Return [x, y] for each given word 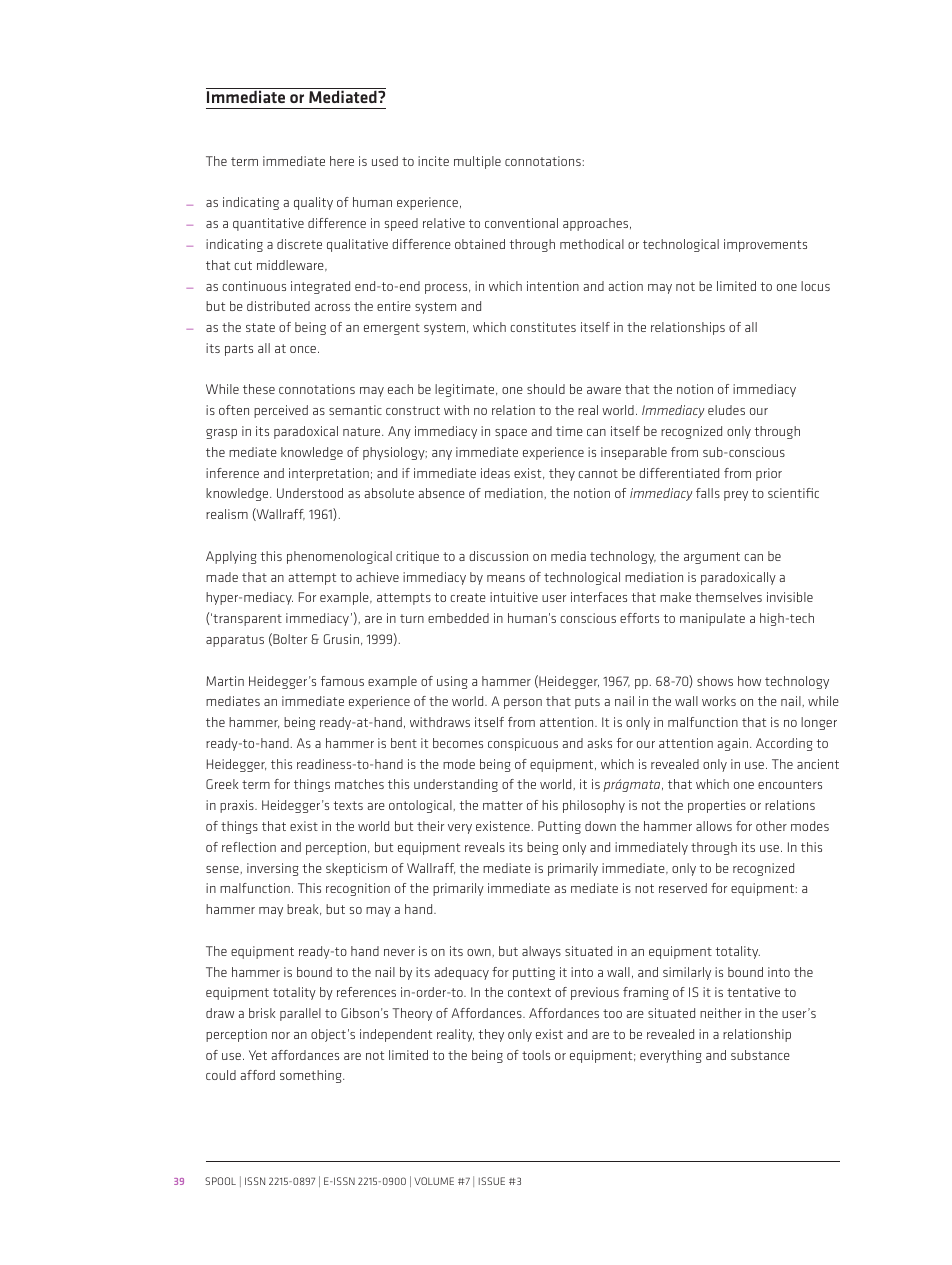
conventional [521, 223]
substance [760, 1055]
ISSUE [492, 1181]
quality [313, 203]
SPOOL [220, 1181]
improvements [765, 245]
